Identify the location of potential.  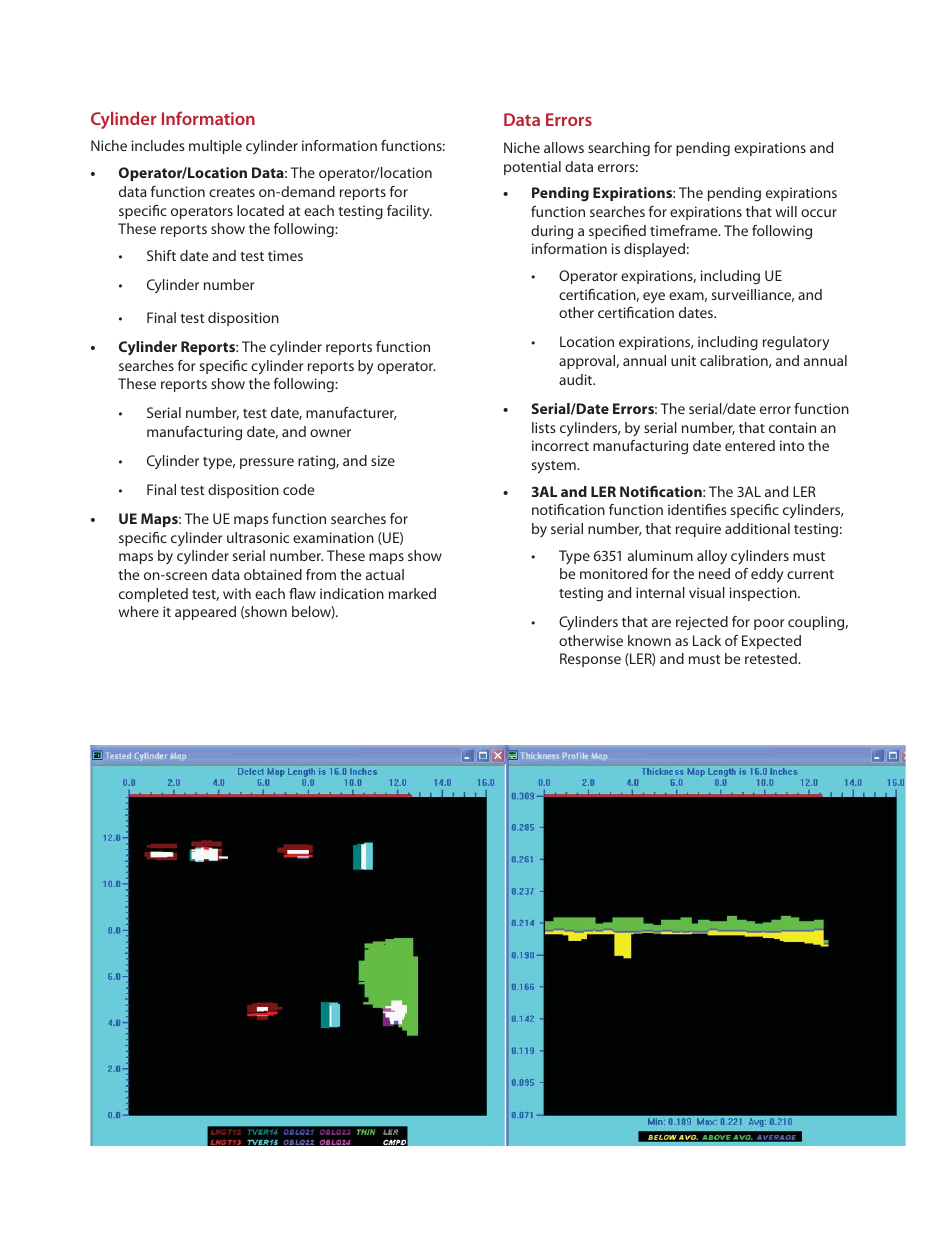
(532, 168).
